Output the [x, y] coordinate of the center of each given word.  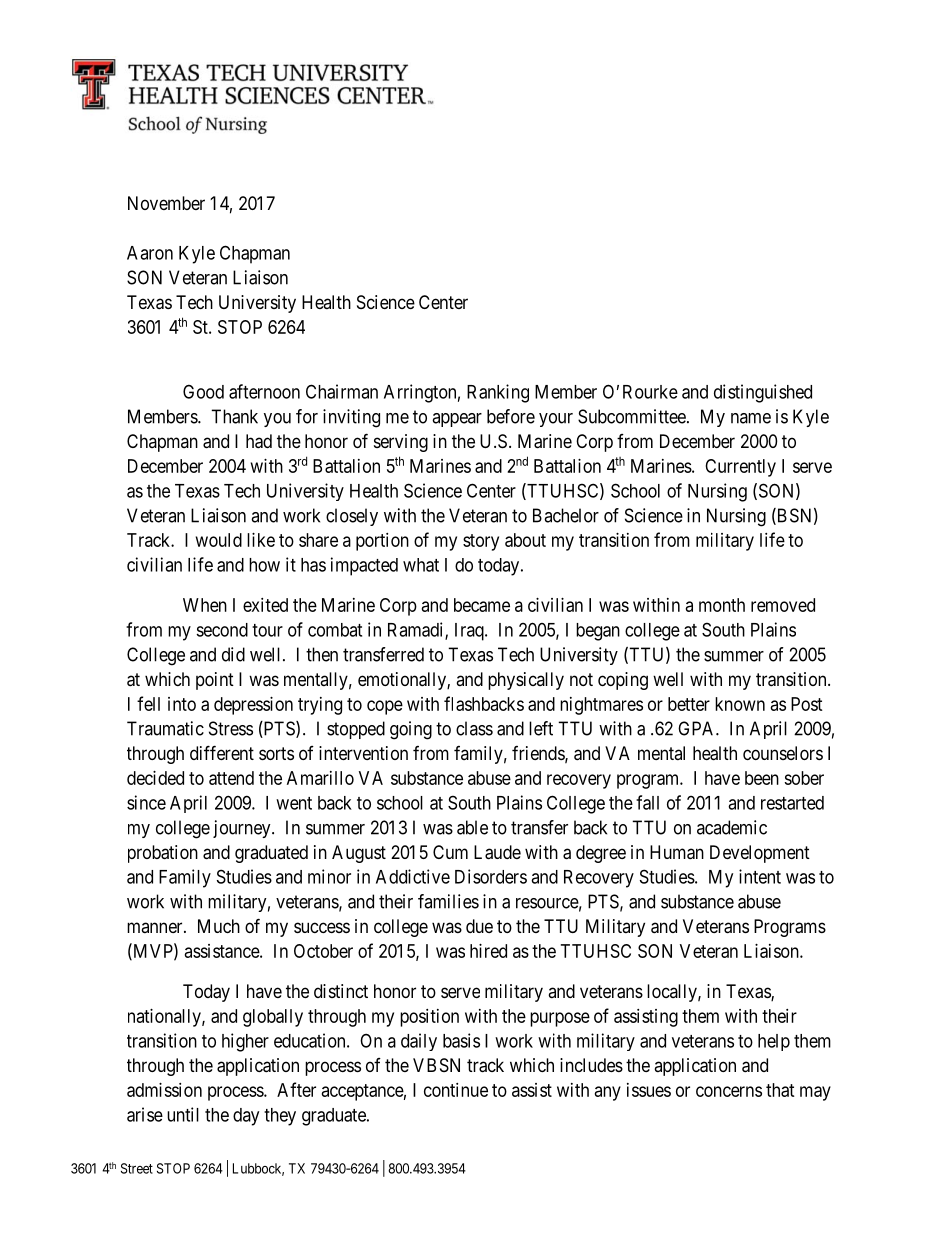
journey [243, 829]
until [183, 1114]
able [472, 827]
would [219, 540]
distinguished [763, 393]
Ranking [498, 393]
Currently [740, 468]
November [166, 203]
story [481, 542]
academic [732, 827]
